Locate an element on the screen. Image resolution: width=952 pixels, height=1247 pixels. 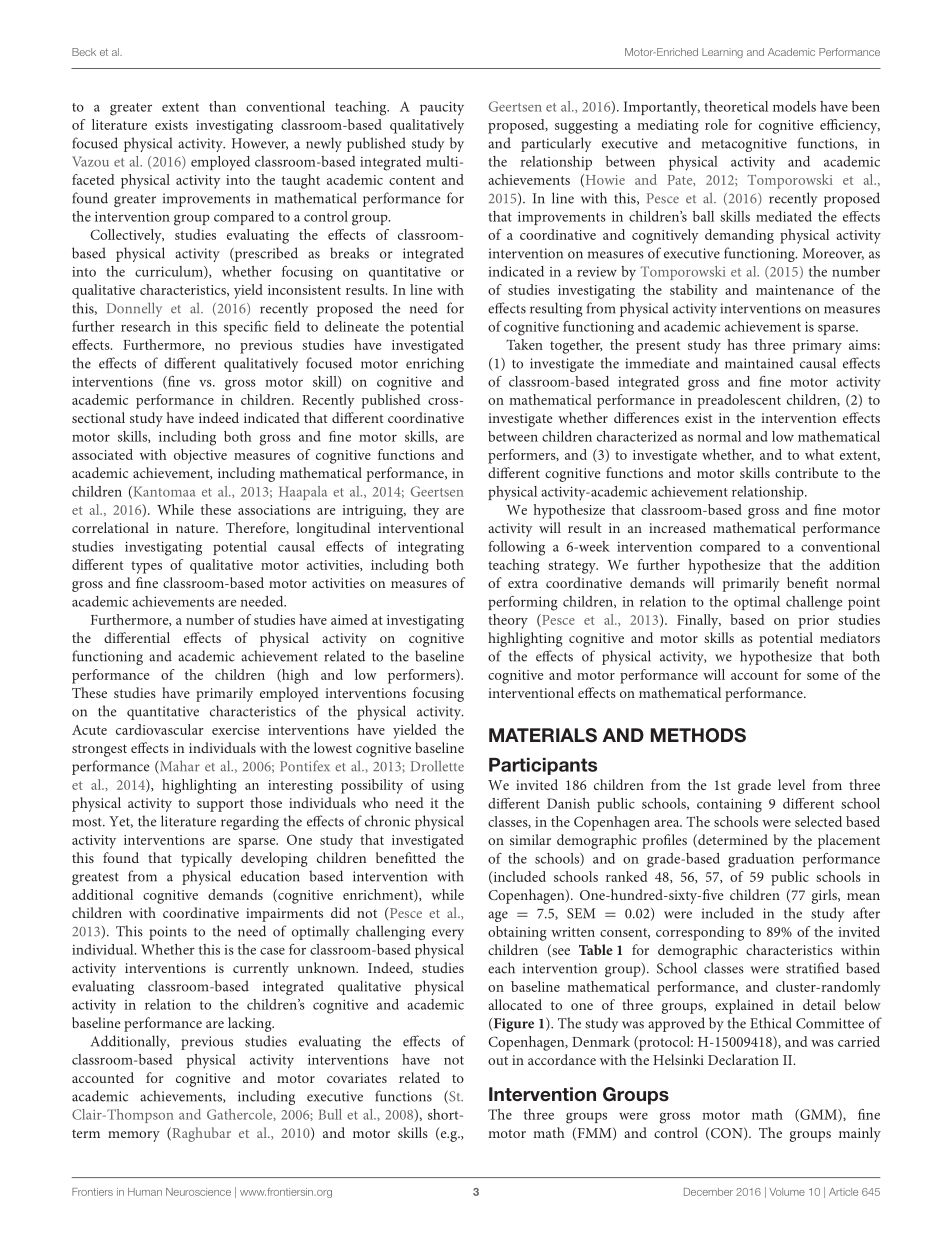
prior is located at coordinates (814, 622).
